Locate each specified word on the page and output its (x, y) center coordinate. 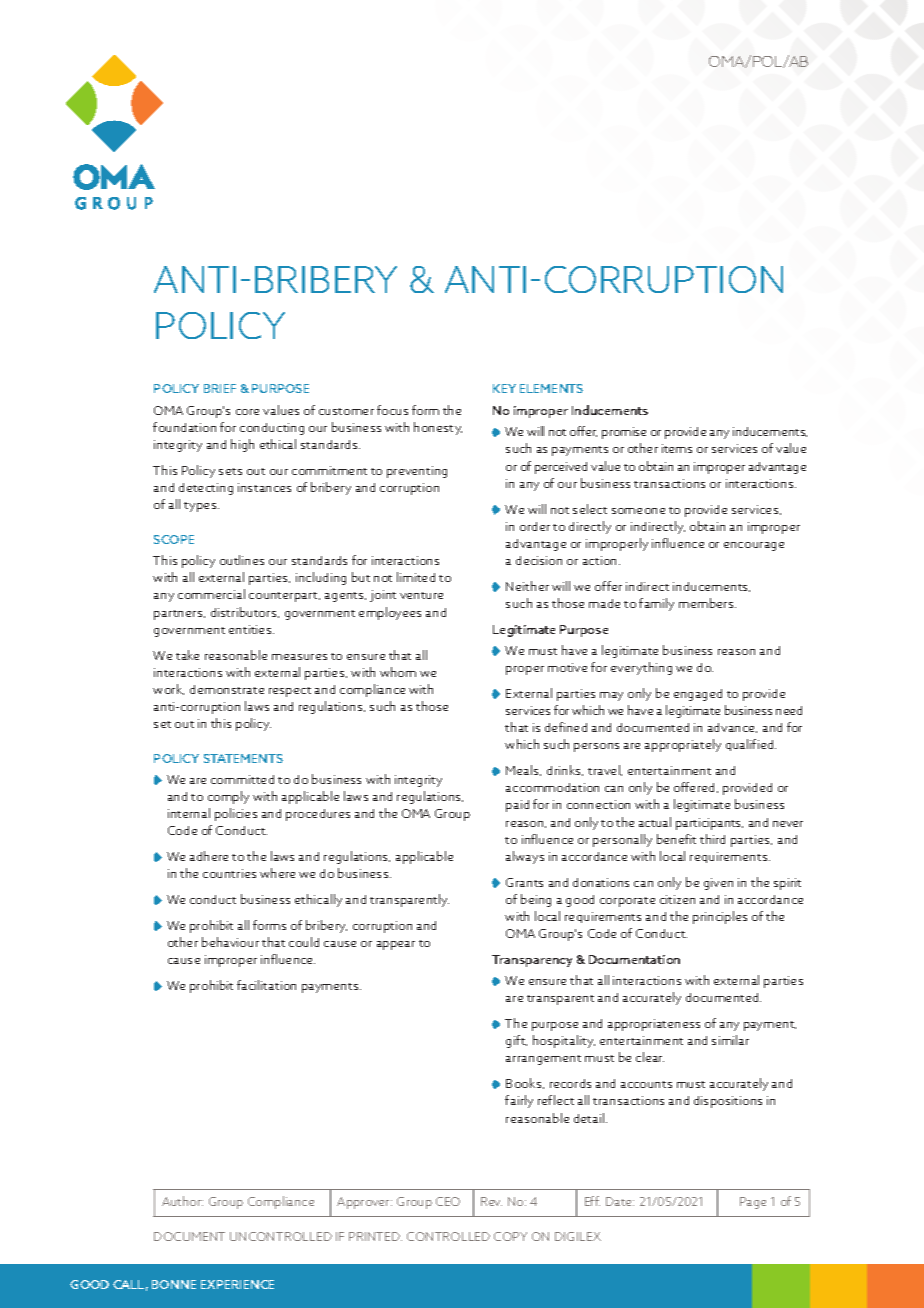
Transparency (532, 961)
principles (720, 917)
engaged (698, 695)
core (247, 412)
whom (398, 672)
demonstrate (227, 689)
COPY (510, 1236)
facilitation (266, 985)
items (677, 448)
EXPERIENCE (237, 1284)
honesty (438, 428)
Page (753, 1203)
